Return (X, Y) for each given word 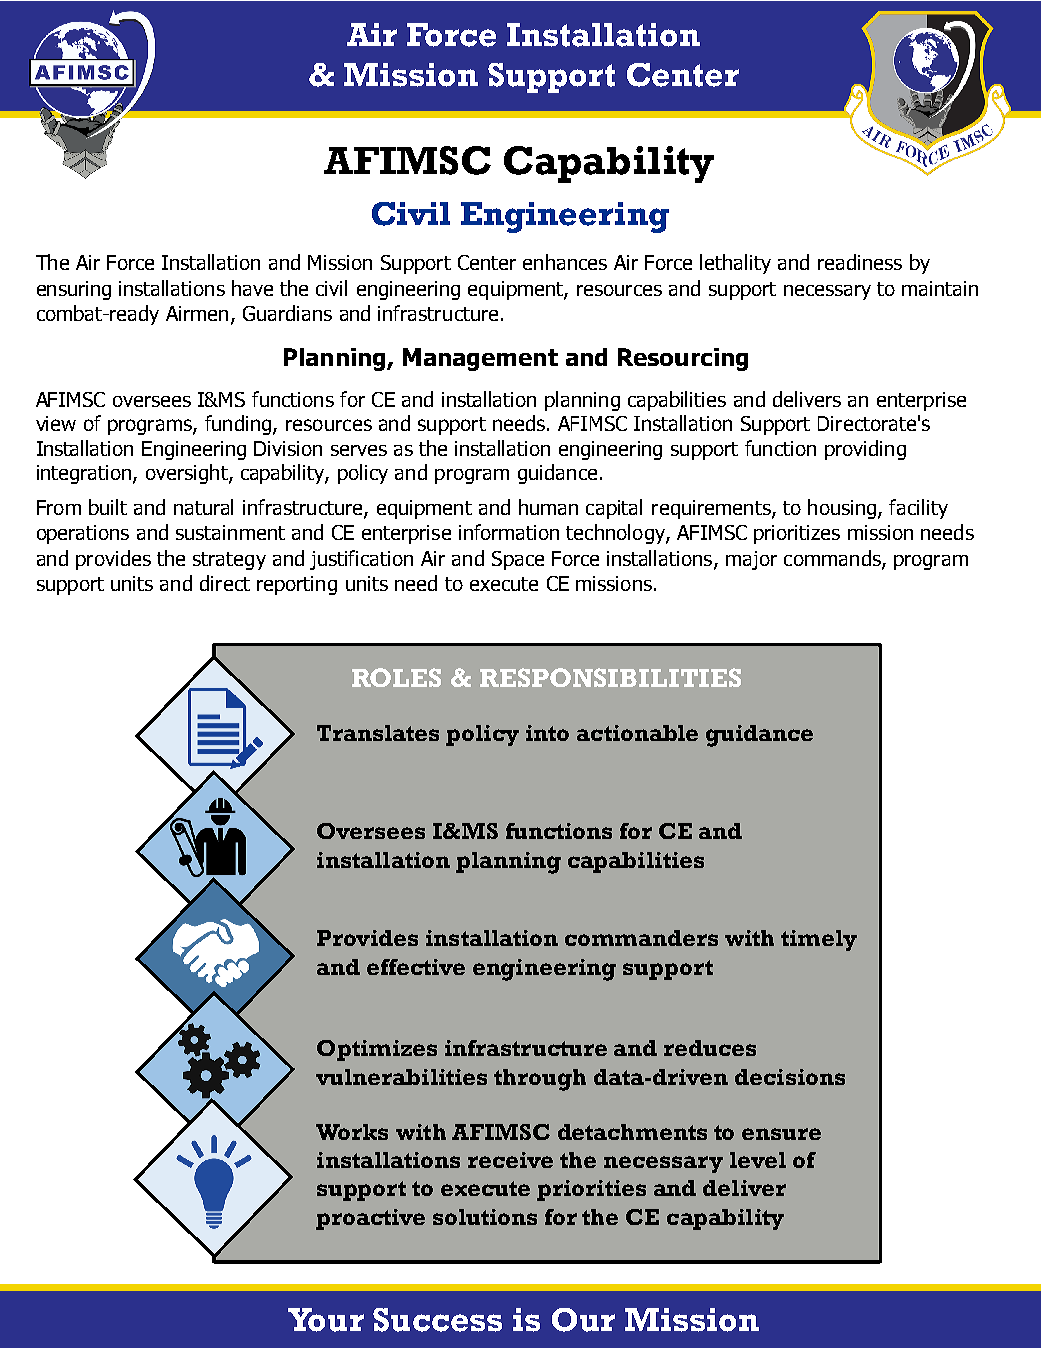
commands (833, 559)
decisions (790, 1077)
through (540, 1080)
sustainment (230, 532)
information (509, 532)
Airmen (197, 313)
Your (326, 1320)
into (547, 733)
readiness (860, 262)
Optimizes (377, 1050)
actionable (637, 733)
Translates (378, 733)
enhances (565, 262)
